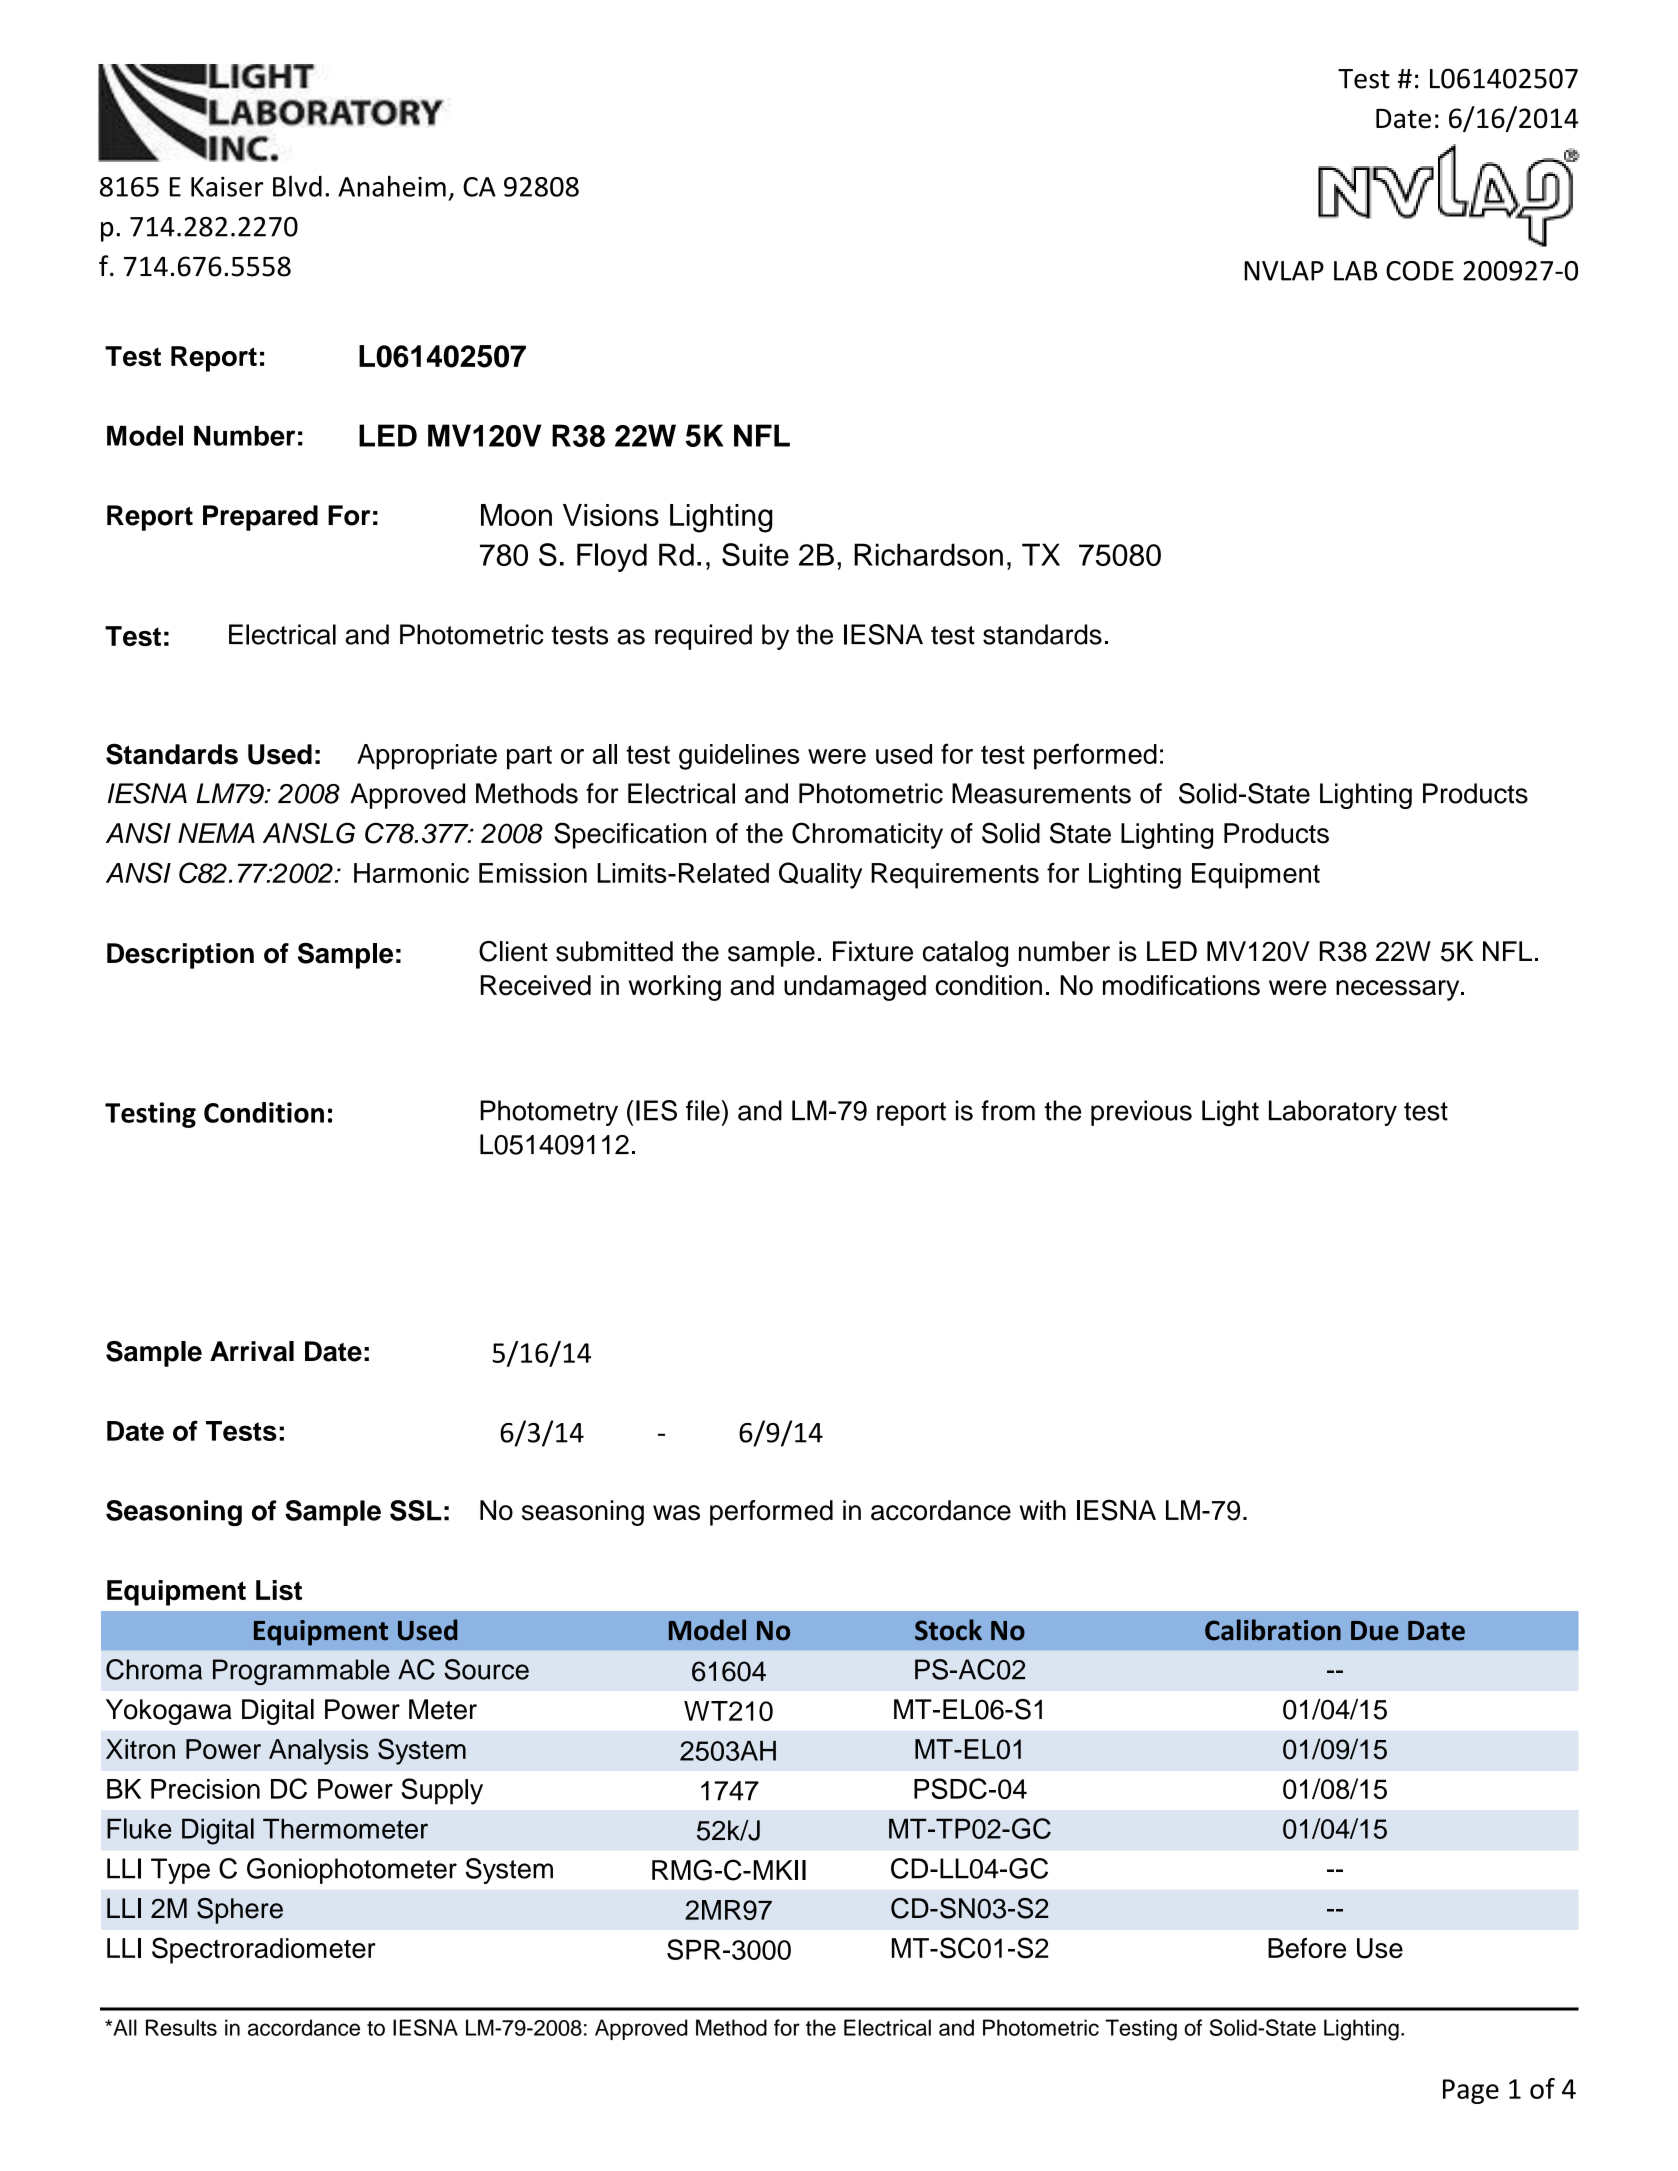 The image size is (1678, 2171). What do you see at coordinates (1420, 271) in the document?
I see `CODE` at bounding box center [1420, 271].
